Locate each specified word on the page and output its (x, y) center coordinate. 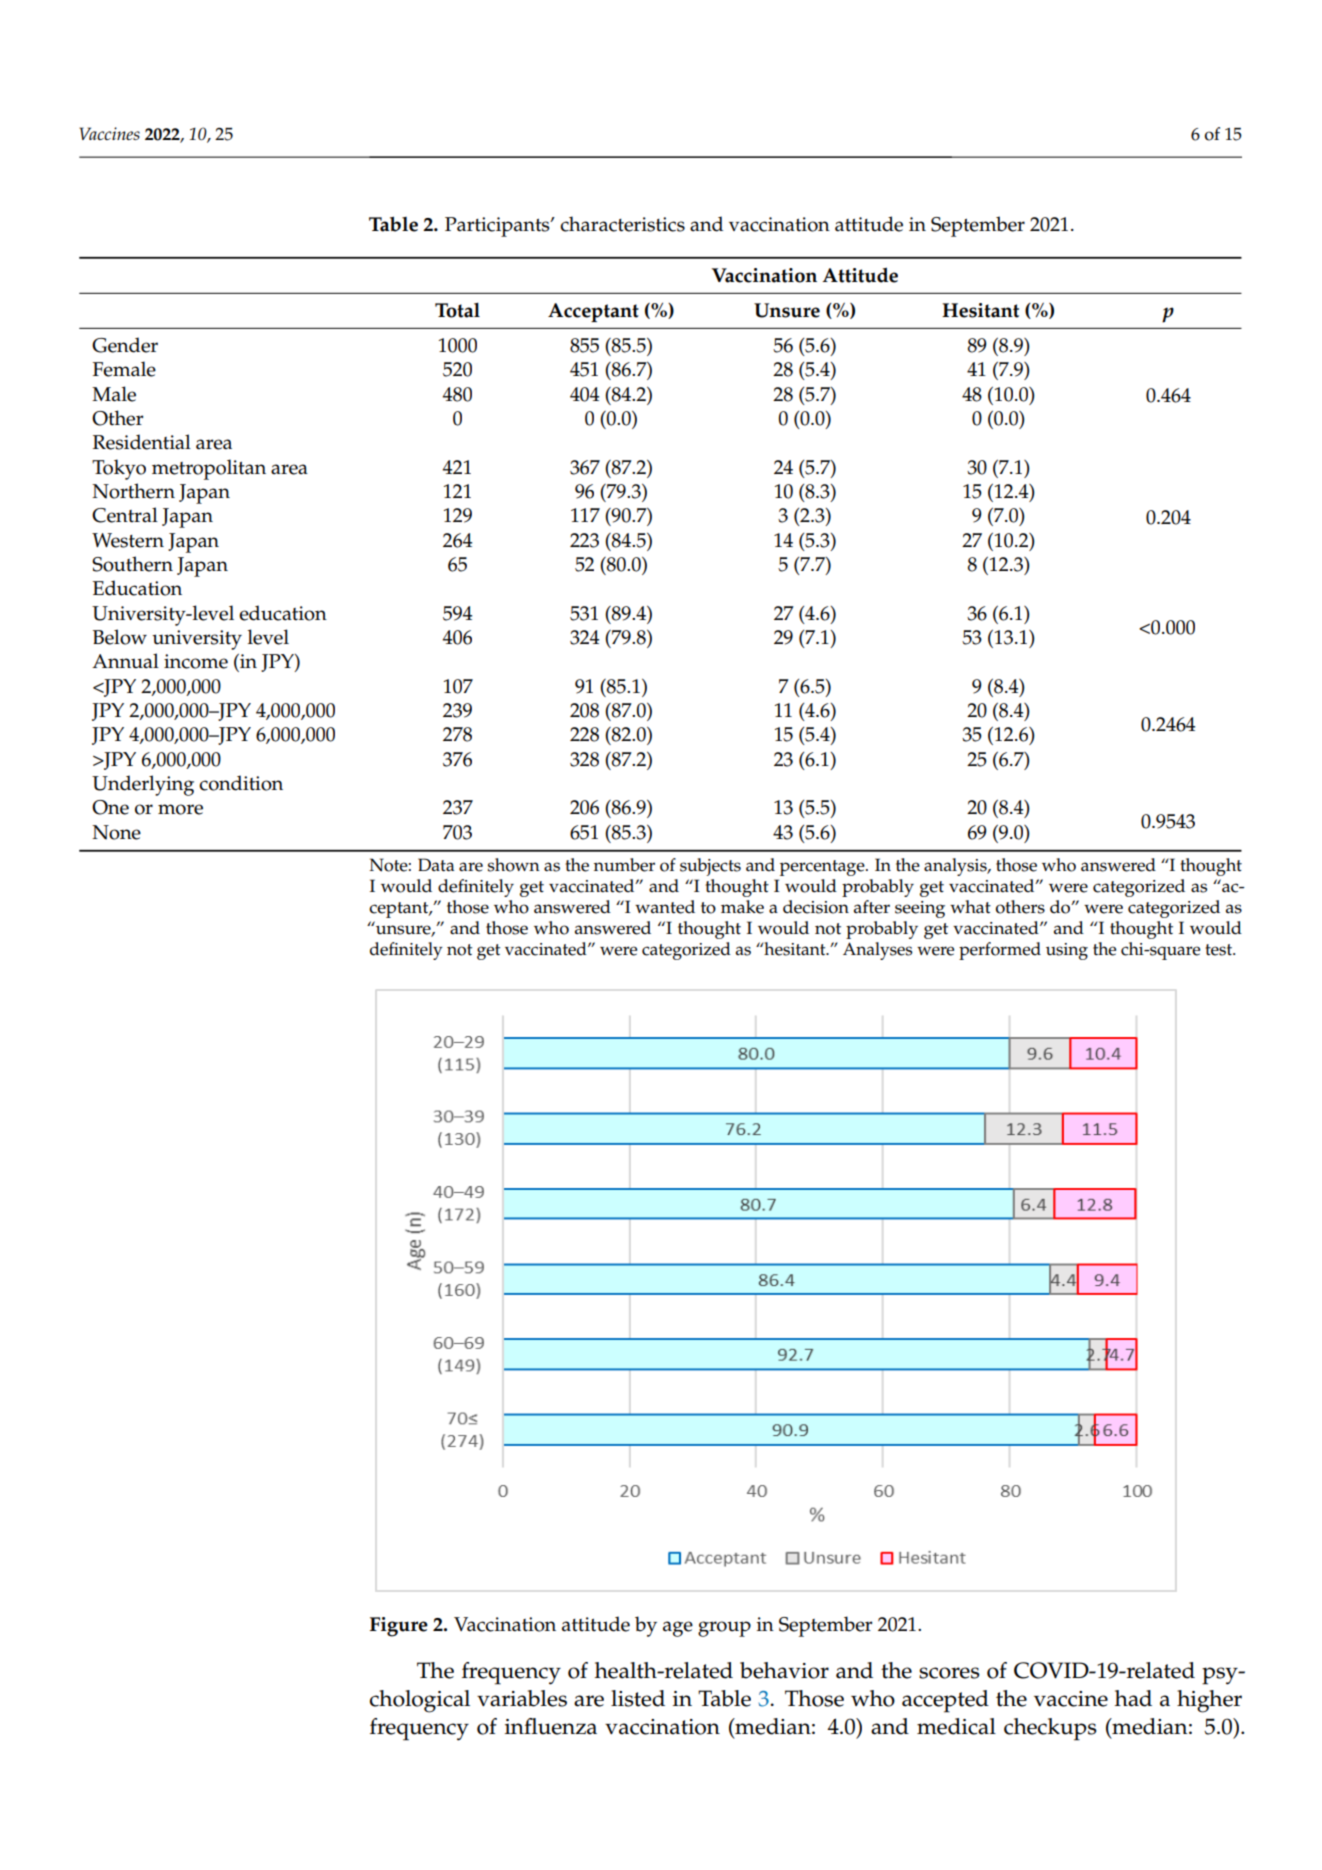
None (116, 832)
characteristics (622, 224)
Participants (498, 227)
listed (638, 1698)
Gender (125, 345)
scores (949, 1673)
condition (241, 783)
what (970, 907)
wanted (665, 907)
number (624, 865)
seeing (920, 909)
